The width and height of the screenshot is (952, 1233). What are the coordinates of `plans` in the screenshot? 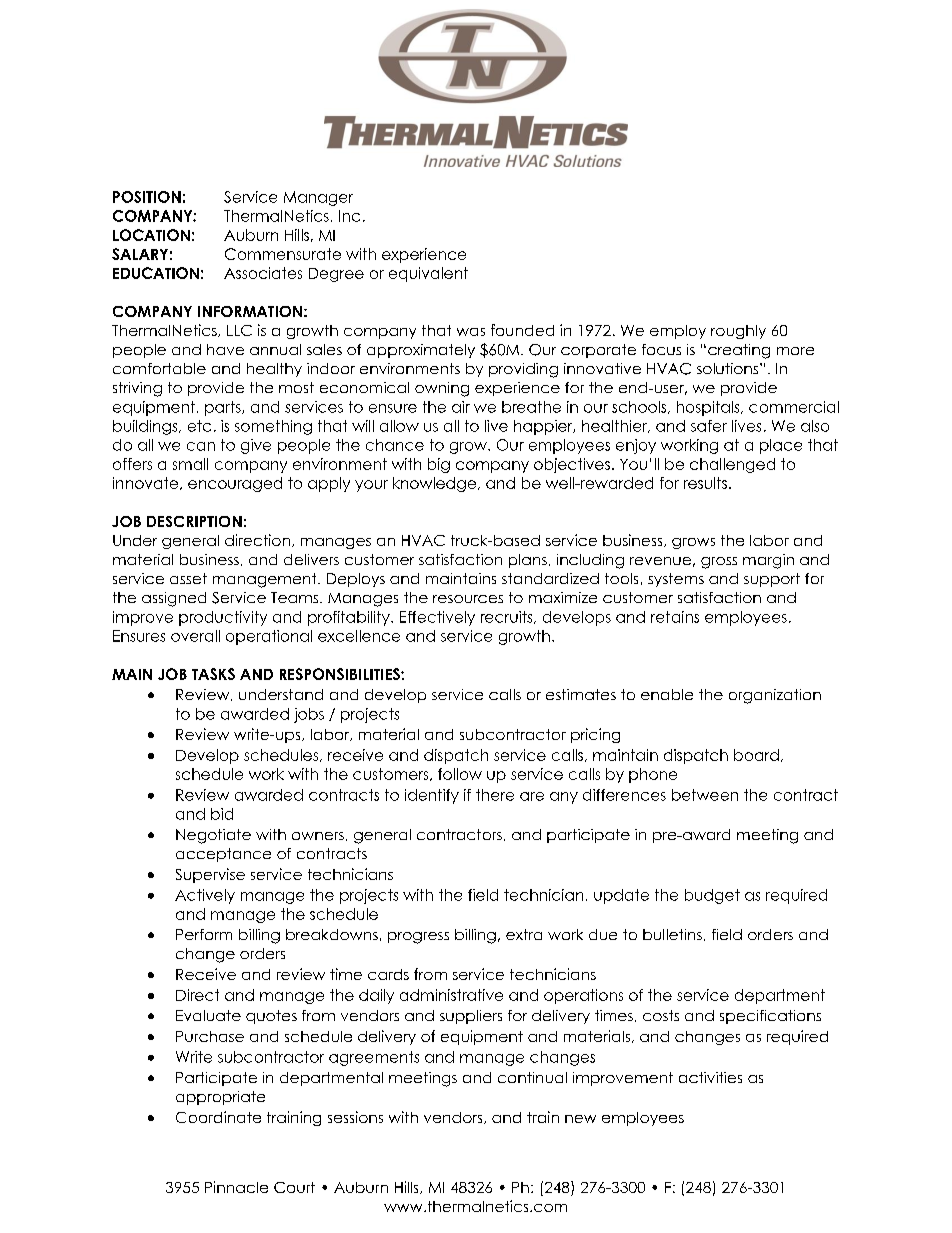 It's located at (528, 561).
